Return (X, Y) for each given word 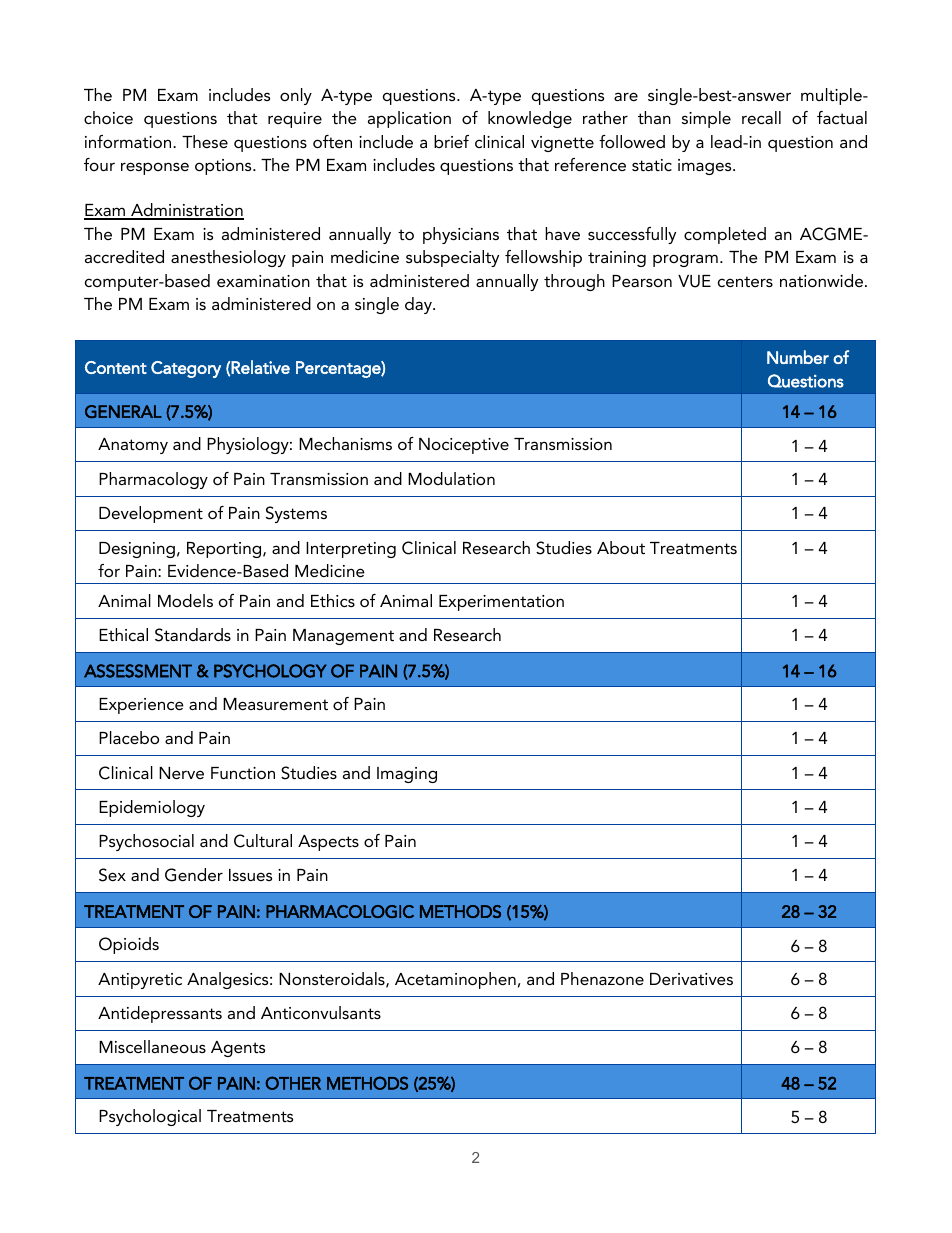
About (621, 547)
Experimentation (501, 603)
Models (185, 600)
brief (451, 141)
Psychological (150, 1117)
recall (761, 117)
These (205, 141)
